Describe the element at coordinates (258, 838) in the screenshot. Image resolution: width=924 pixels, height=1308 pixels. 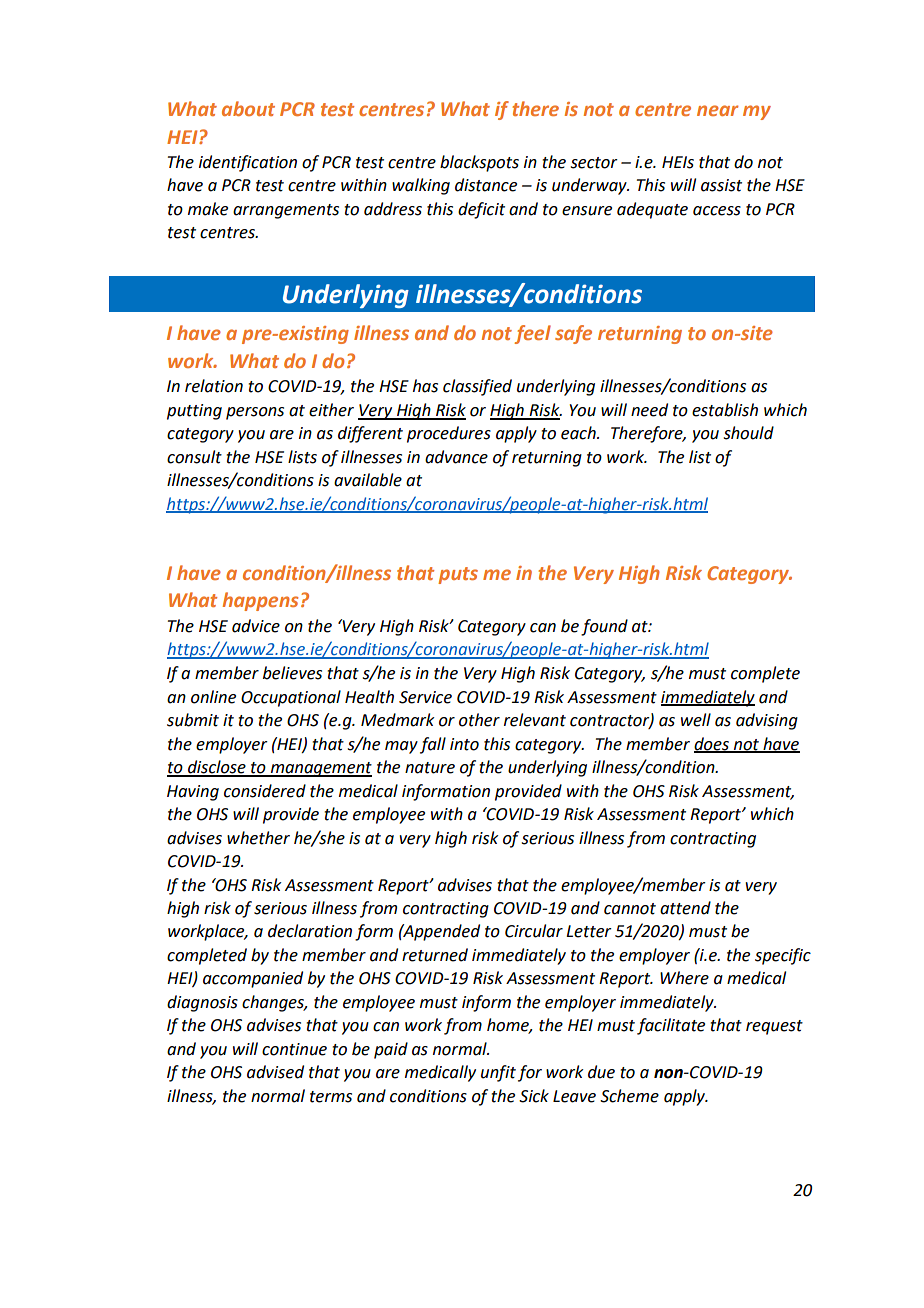
I see `whether` at that location.
